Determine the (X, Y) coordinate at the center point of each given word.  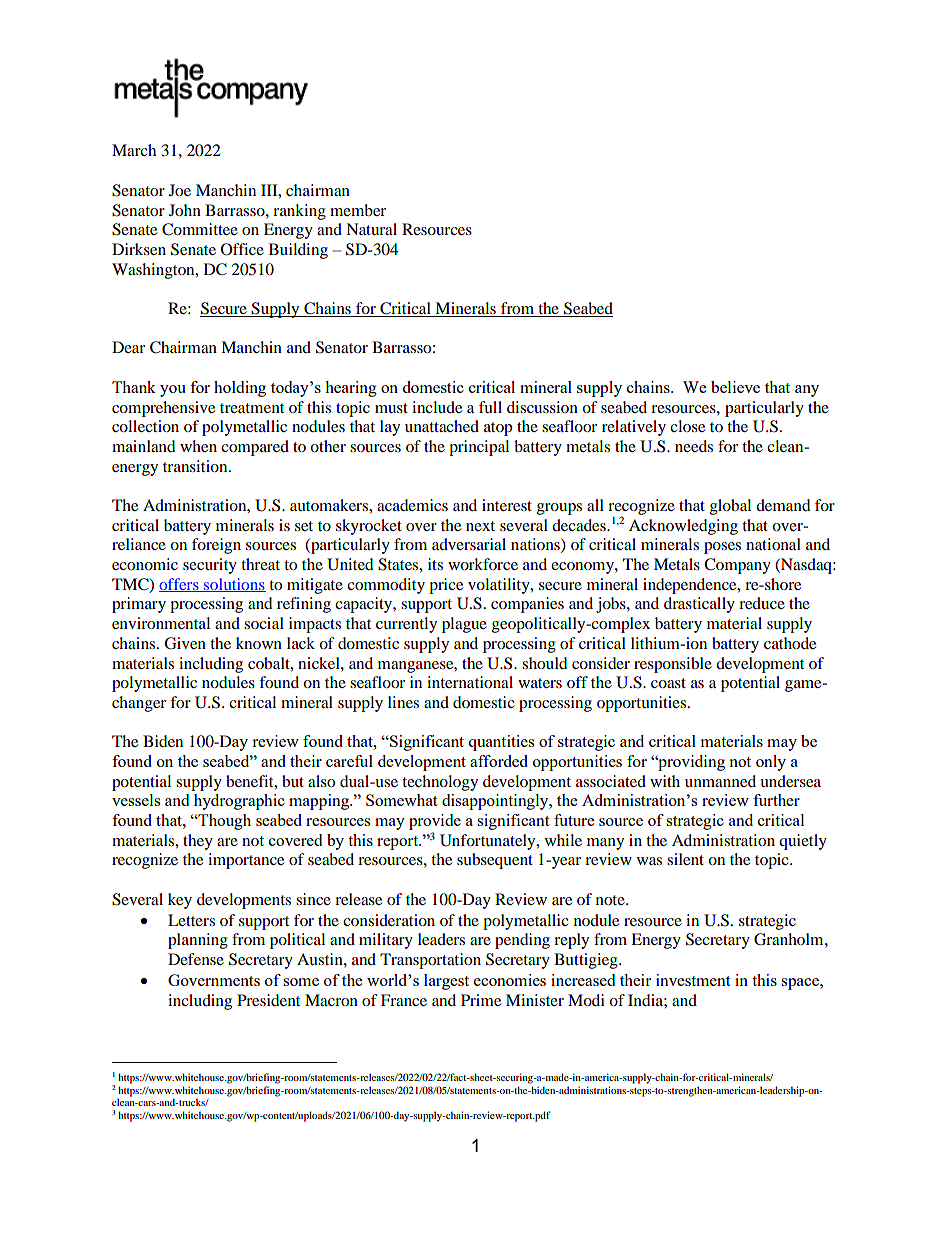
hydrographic (239, 802)
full (490, 407)
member (358, 210)
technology (440, 783)
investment (693, 980)
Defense (196, 959)
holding (240, 389)
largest (446, 982)
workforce (483, 564)
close (687, 426)
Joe (180, 190)
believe (735, 387)
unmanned (720, 781)
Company (737, 566)
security (210, 566)
